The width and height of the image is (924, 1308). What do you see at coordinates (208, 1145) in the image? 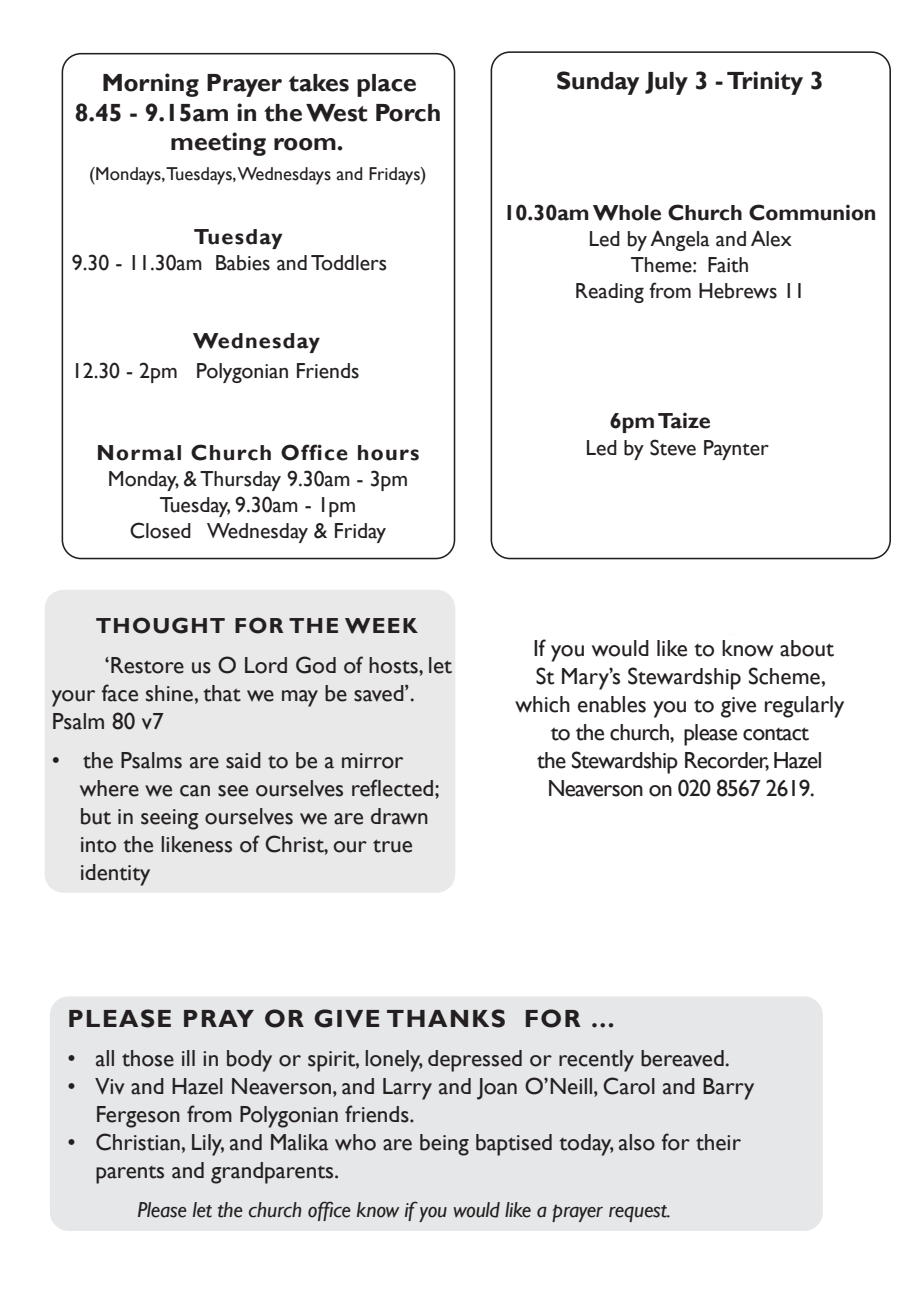
I see `Lily` at bounding box center [208, 1145].
